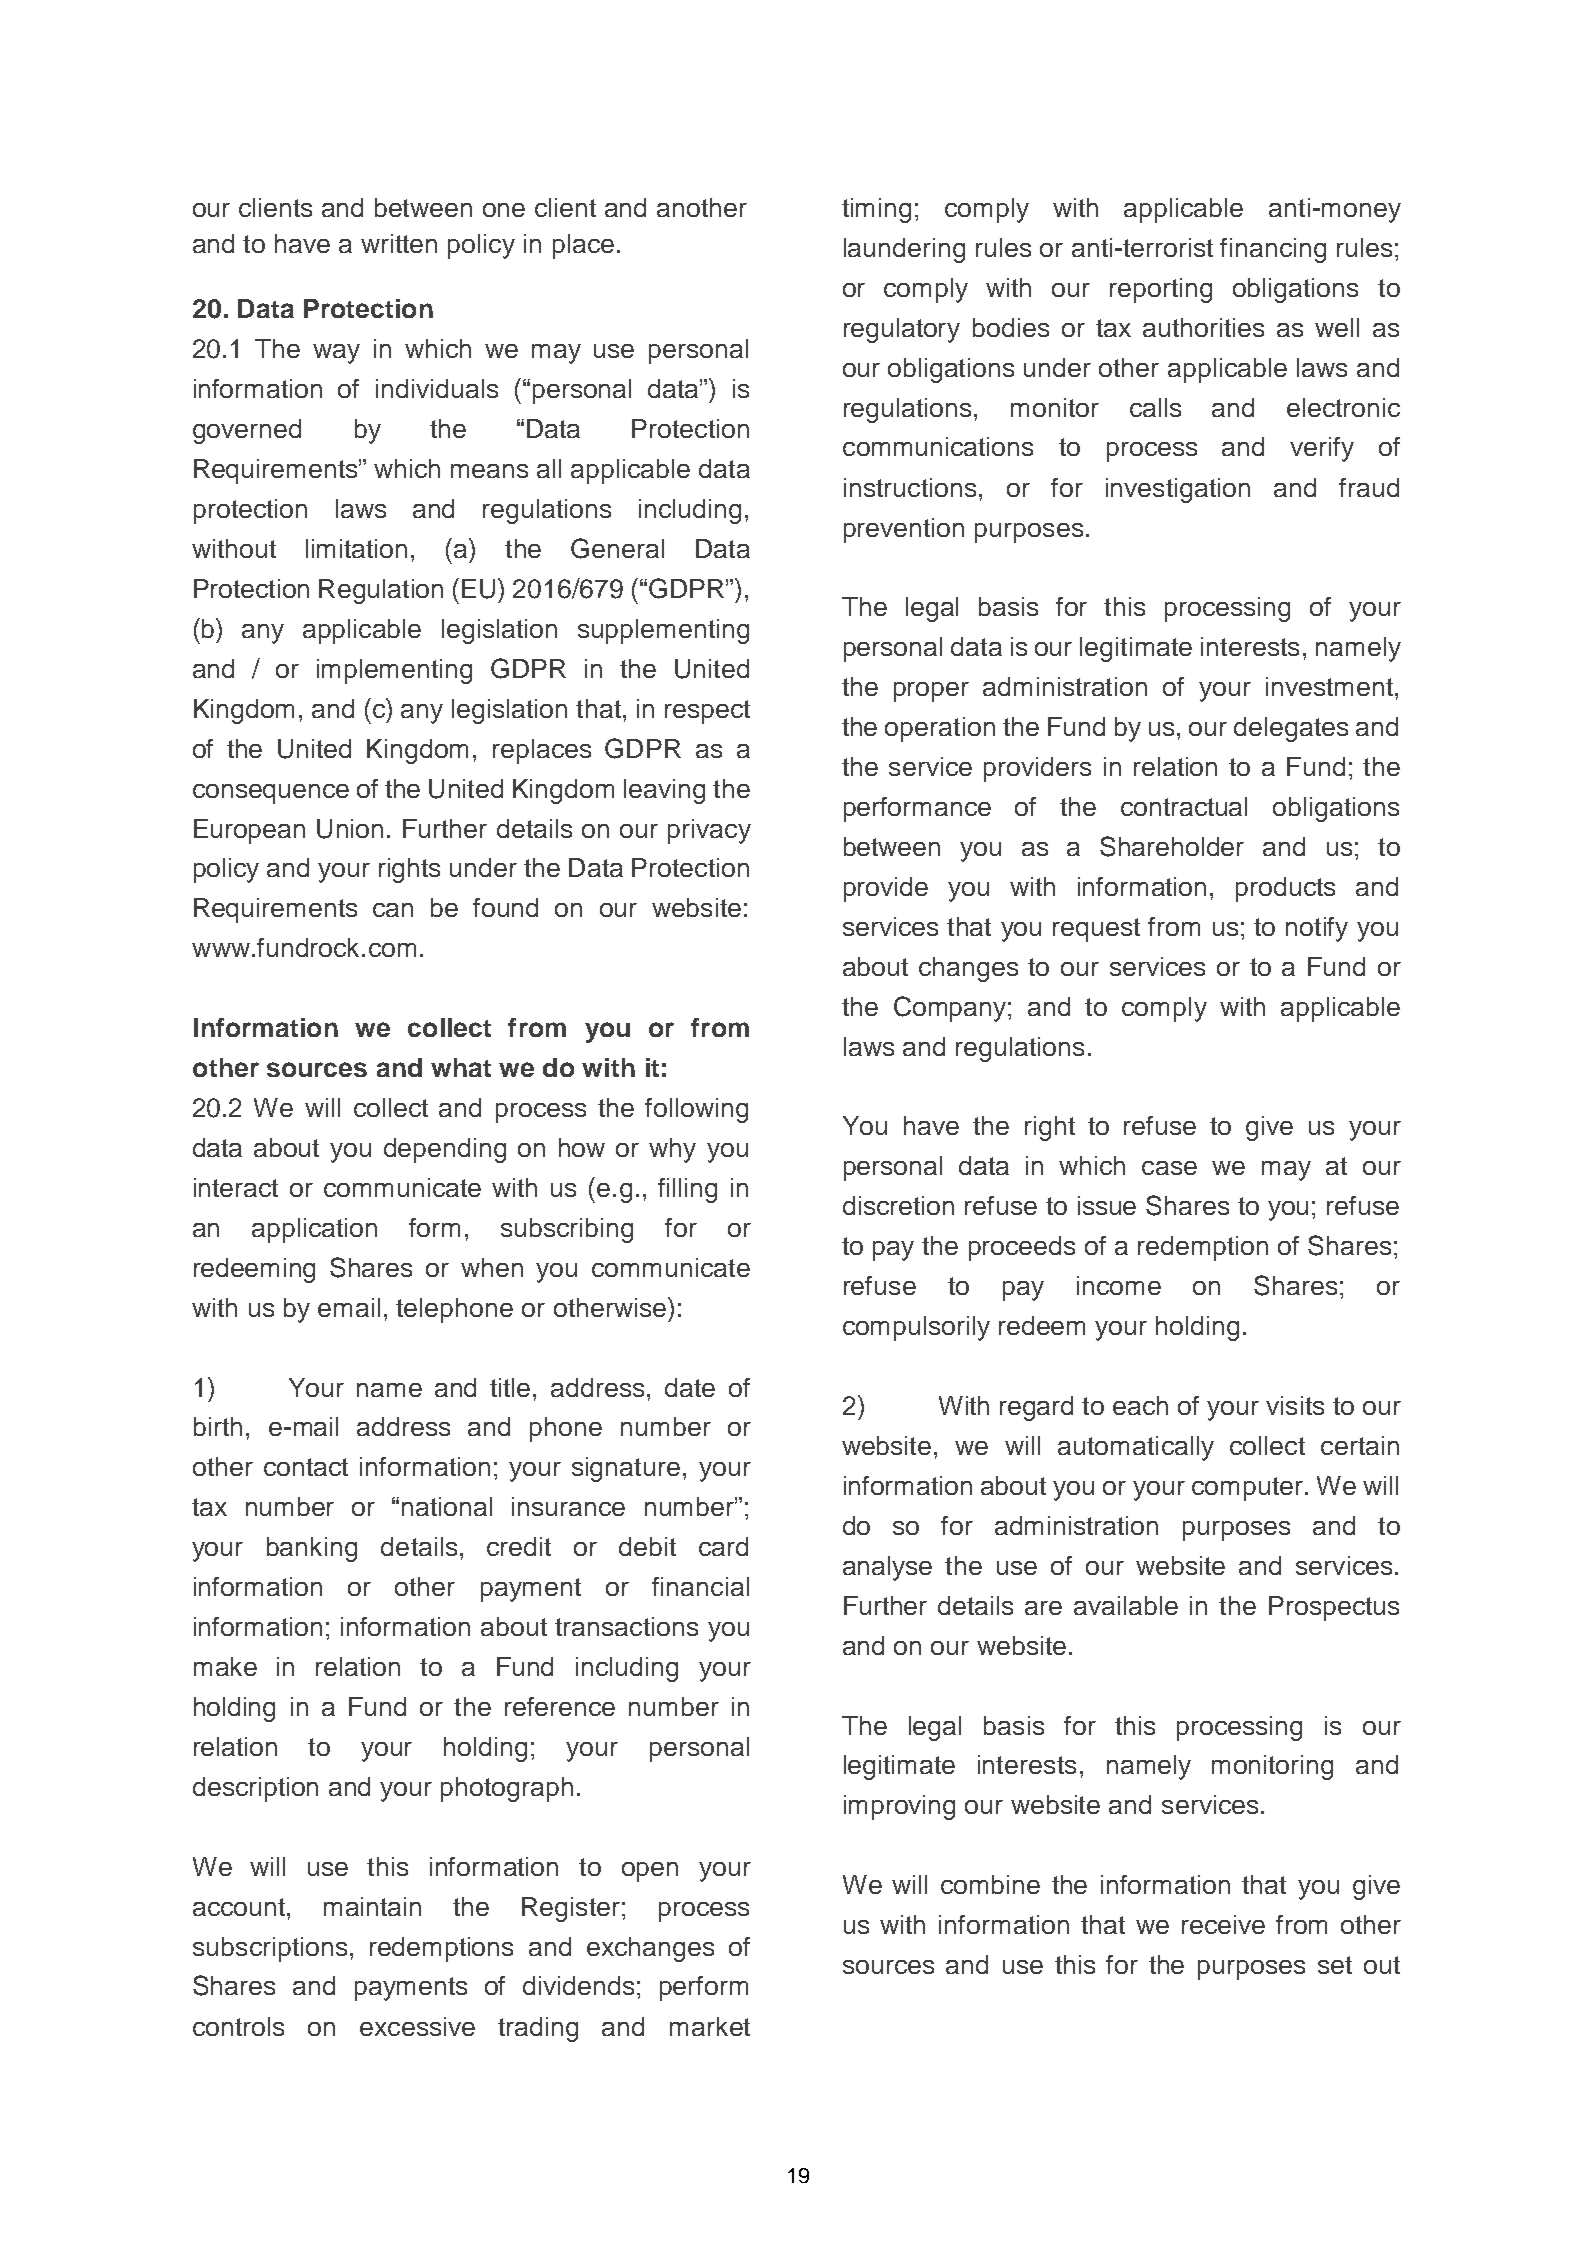  What do you see at coordinates (876, 210) in the image?
I see `timing` at bounding box center [876, 210].
